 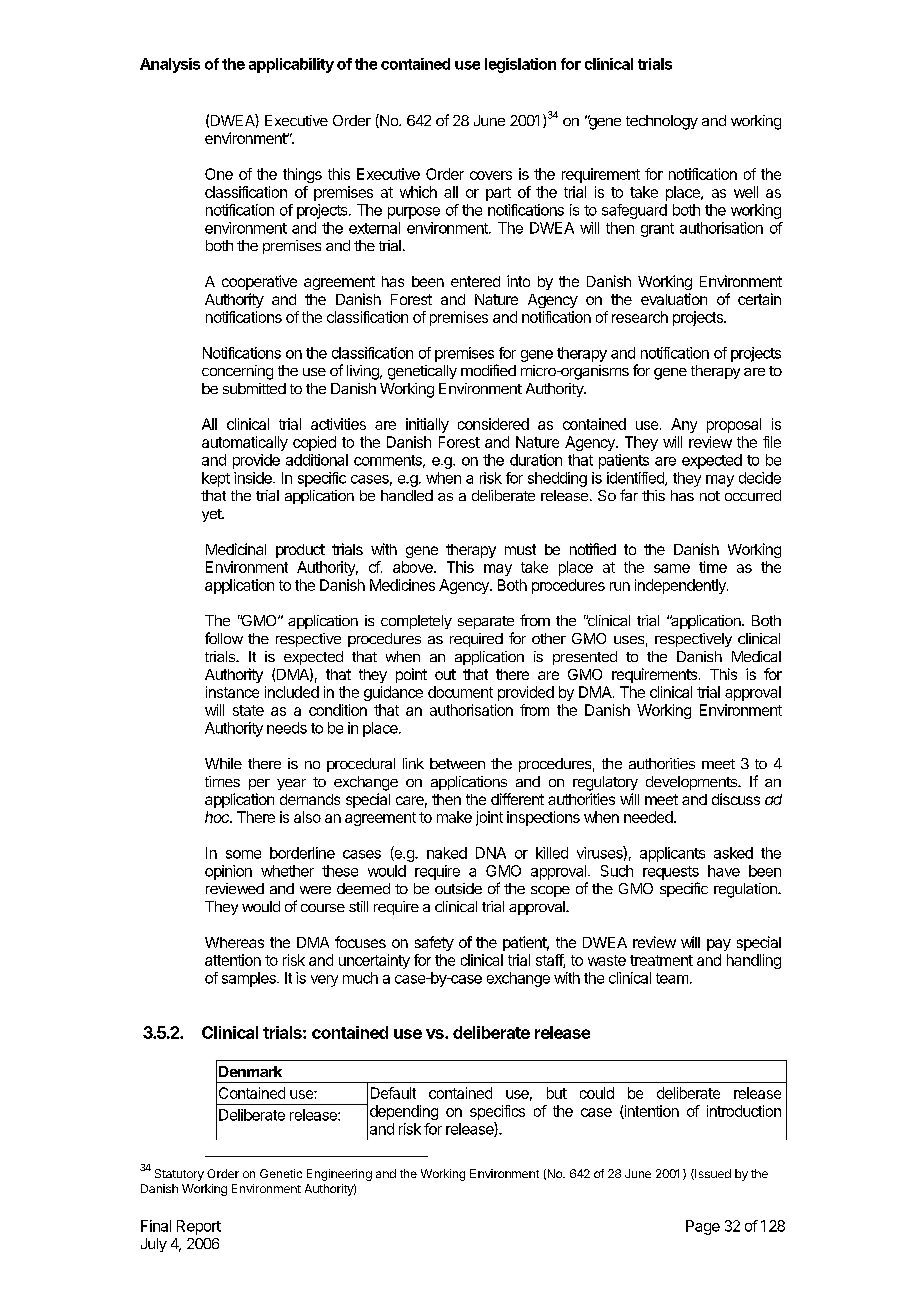 What do you see at coordinates (662, 122) in the screenshot?
I see `technology` at bounding box center [662, 122].
